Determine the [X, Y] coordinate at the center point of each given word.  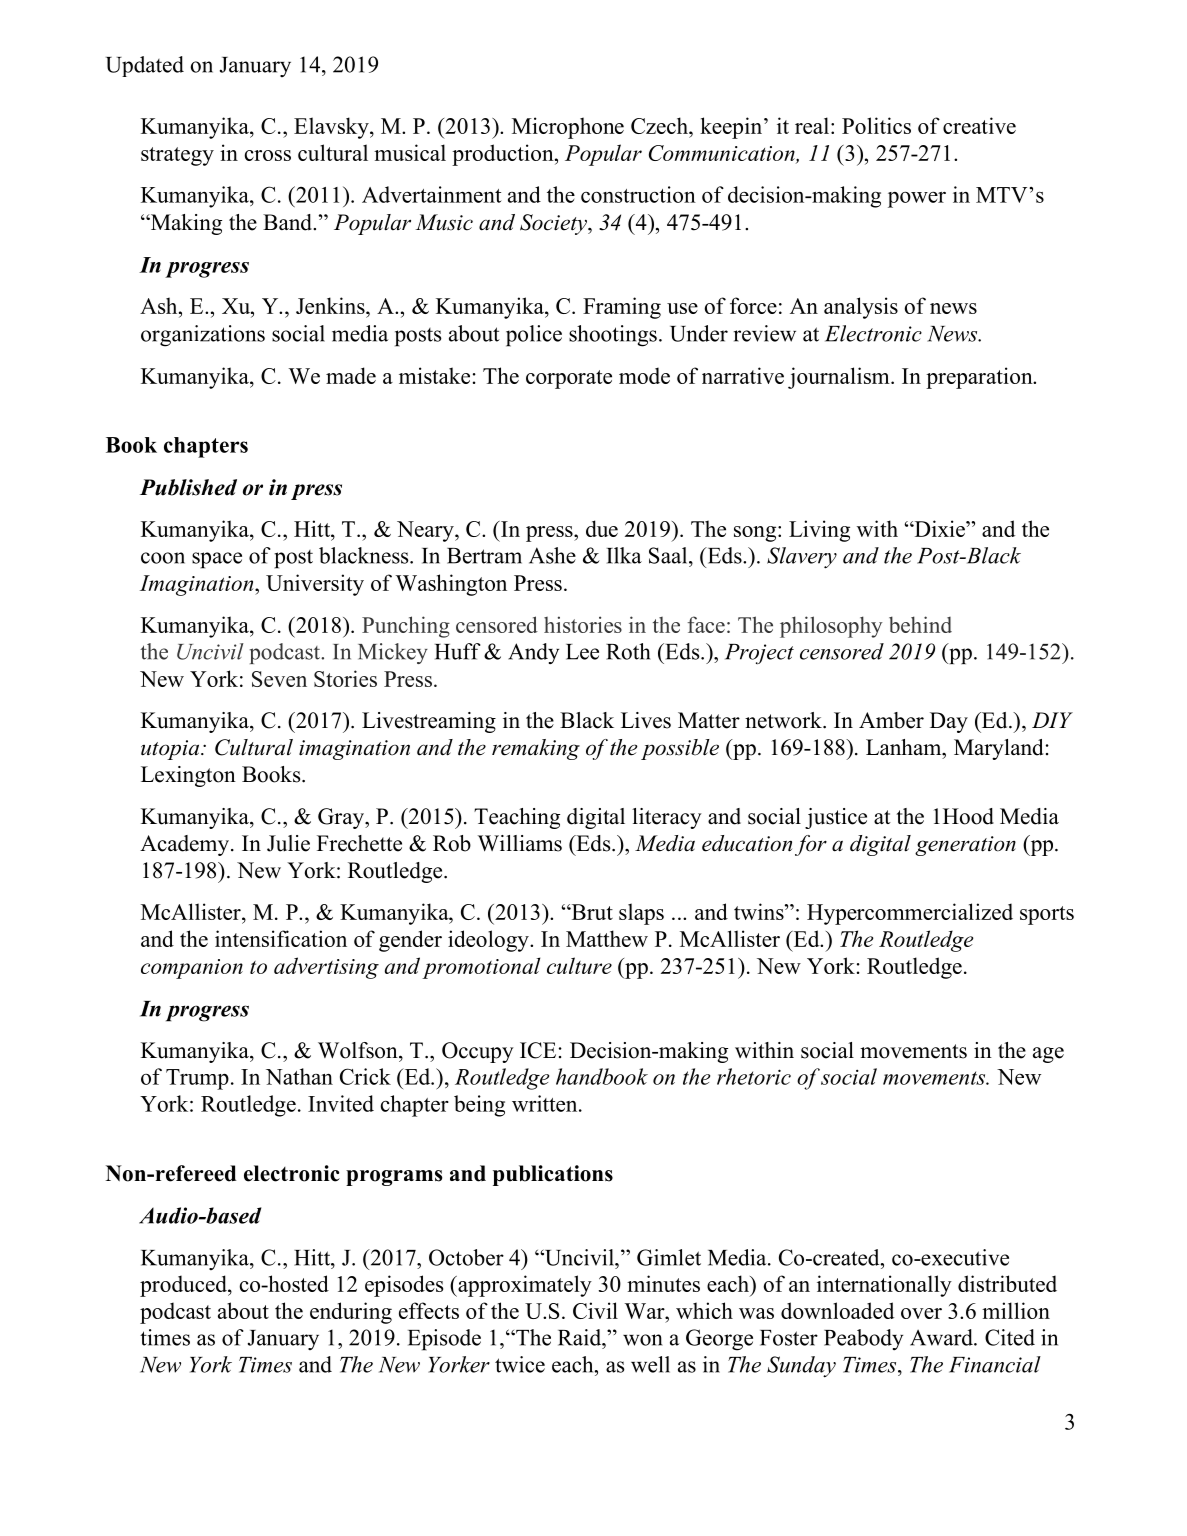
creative [979, 125]
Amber [891, 720]
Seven [279, 679]
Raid [581, 1337]
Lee [582, 652]
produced [184, 1286]
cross [268, 155]
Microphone [568, 128]
